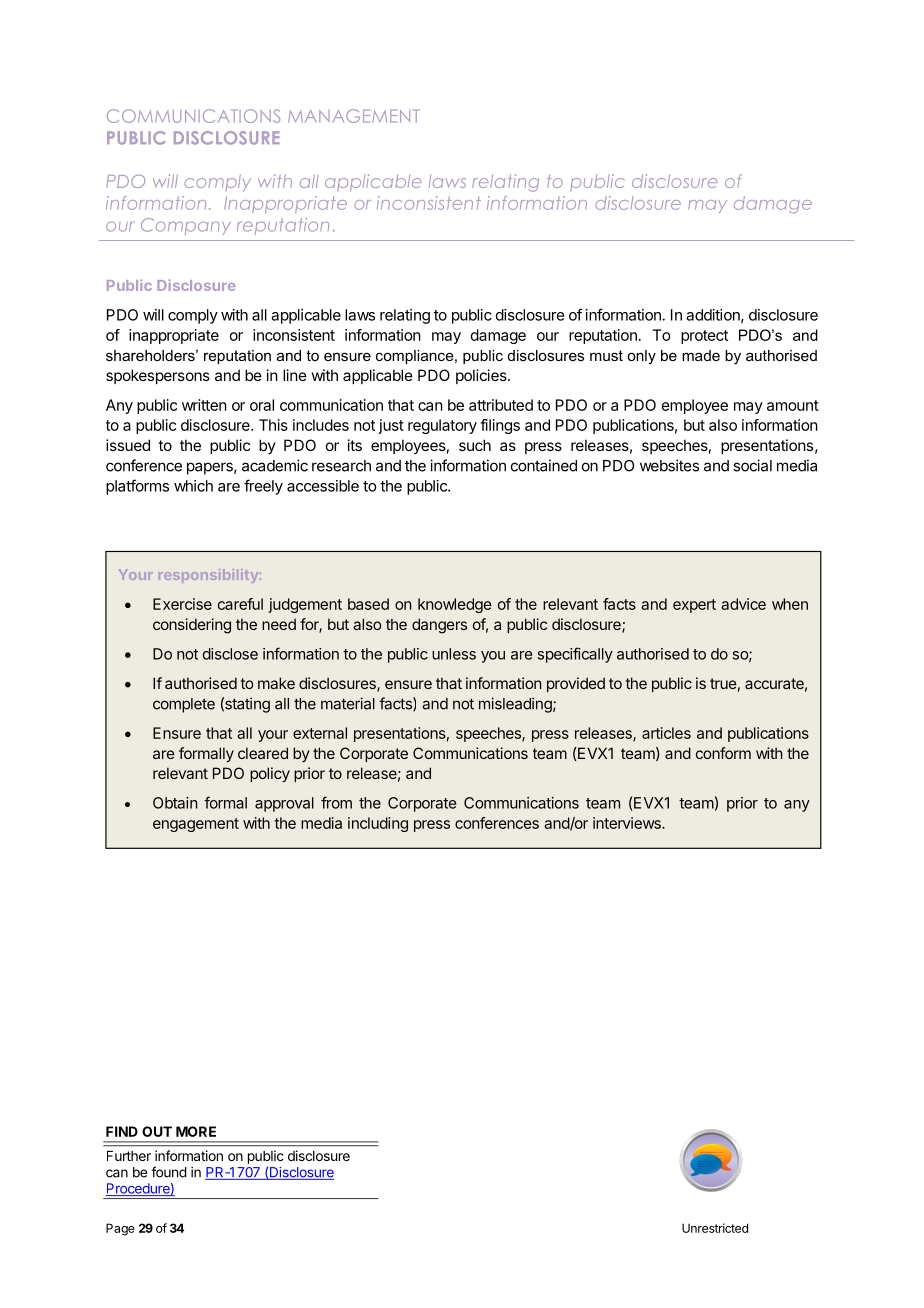 The width and height of the document is (924, 1308). I want to click on engagement, so click(196, 825).
